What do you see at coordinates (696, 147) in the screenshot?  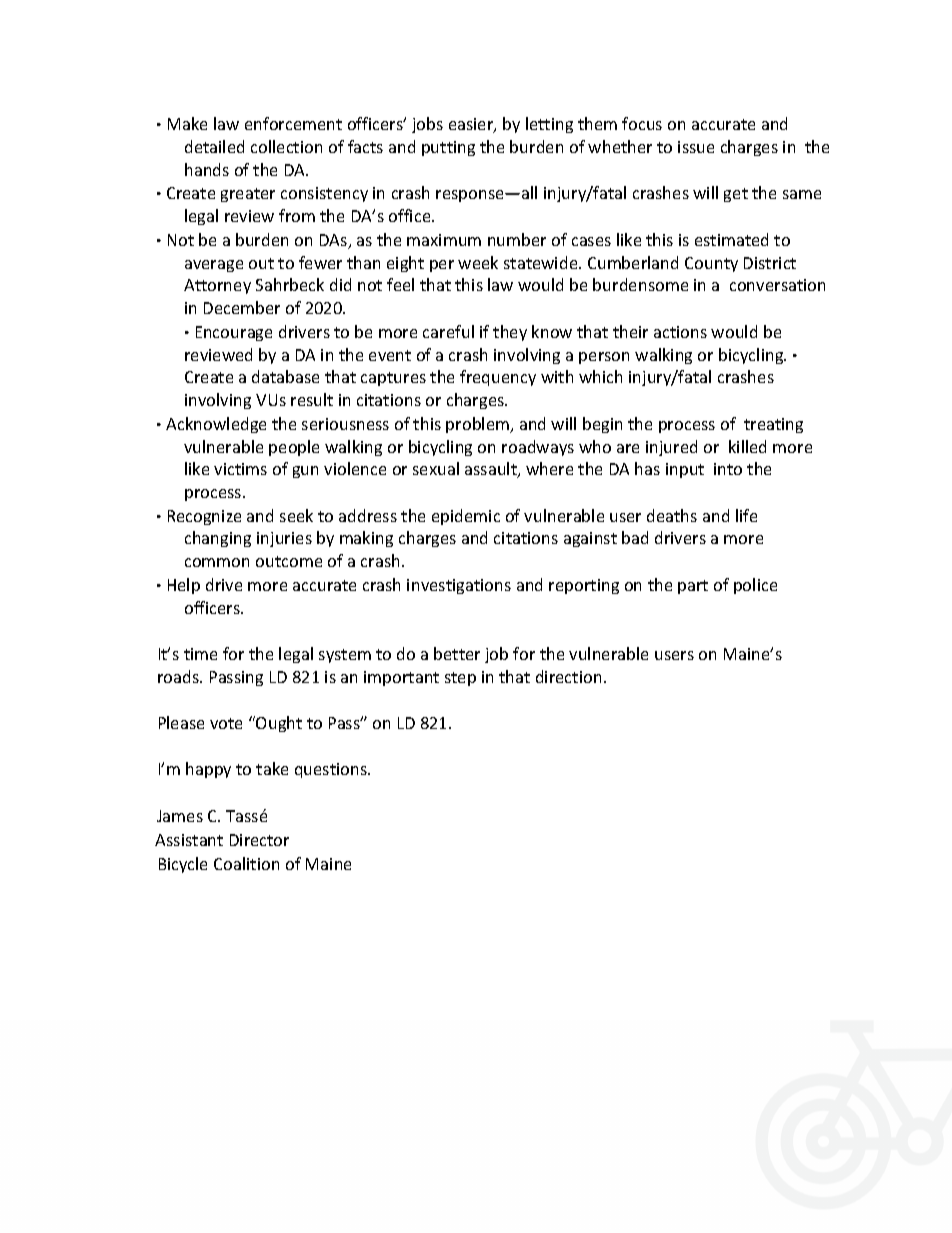 I see `issue` at bounding box center [696, 147].
